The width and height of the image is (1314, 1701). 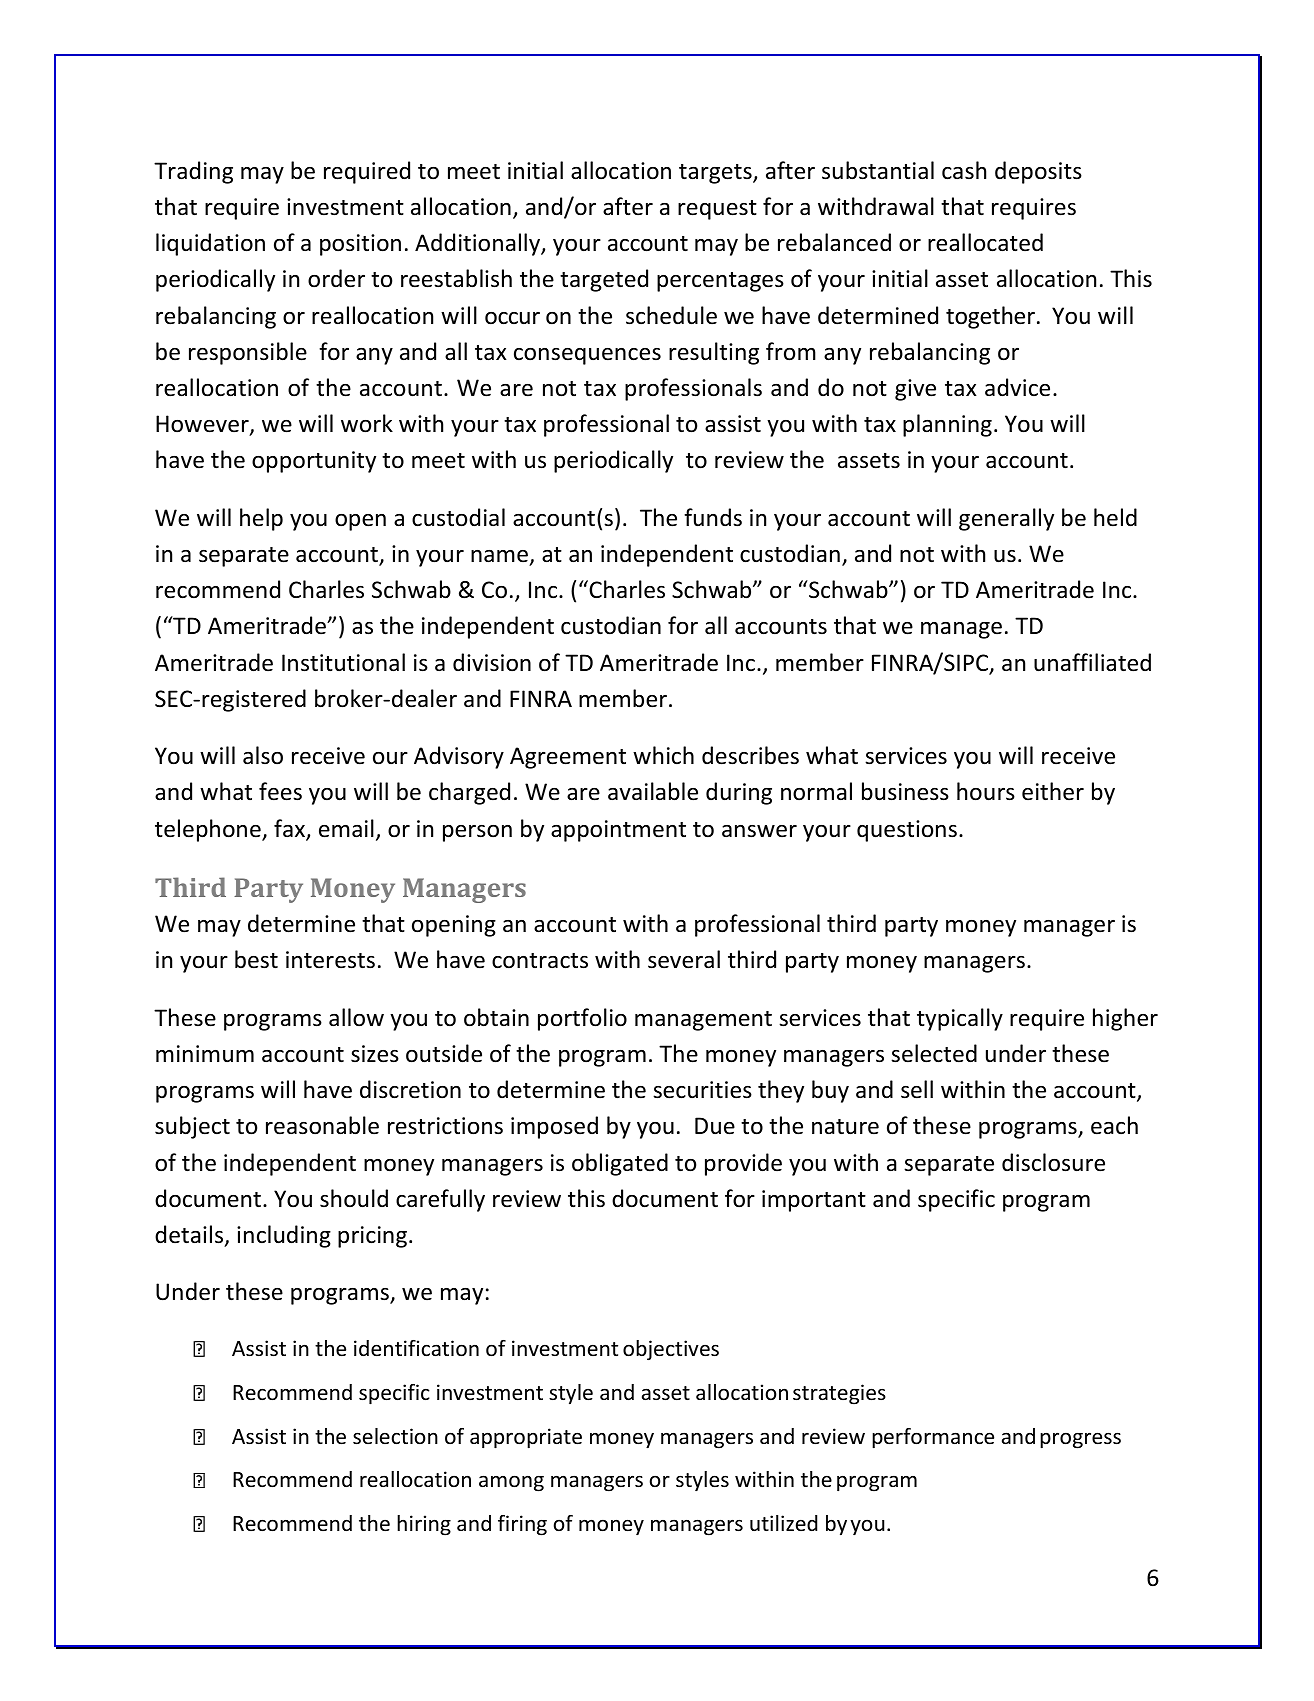 What do you see at coordinates (290, 829) in the image?
I see `fax` at bounding box center [290, 829].
